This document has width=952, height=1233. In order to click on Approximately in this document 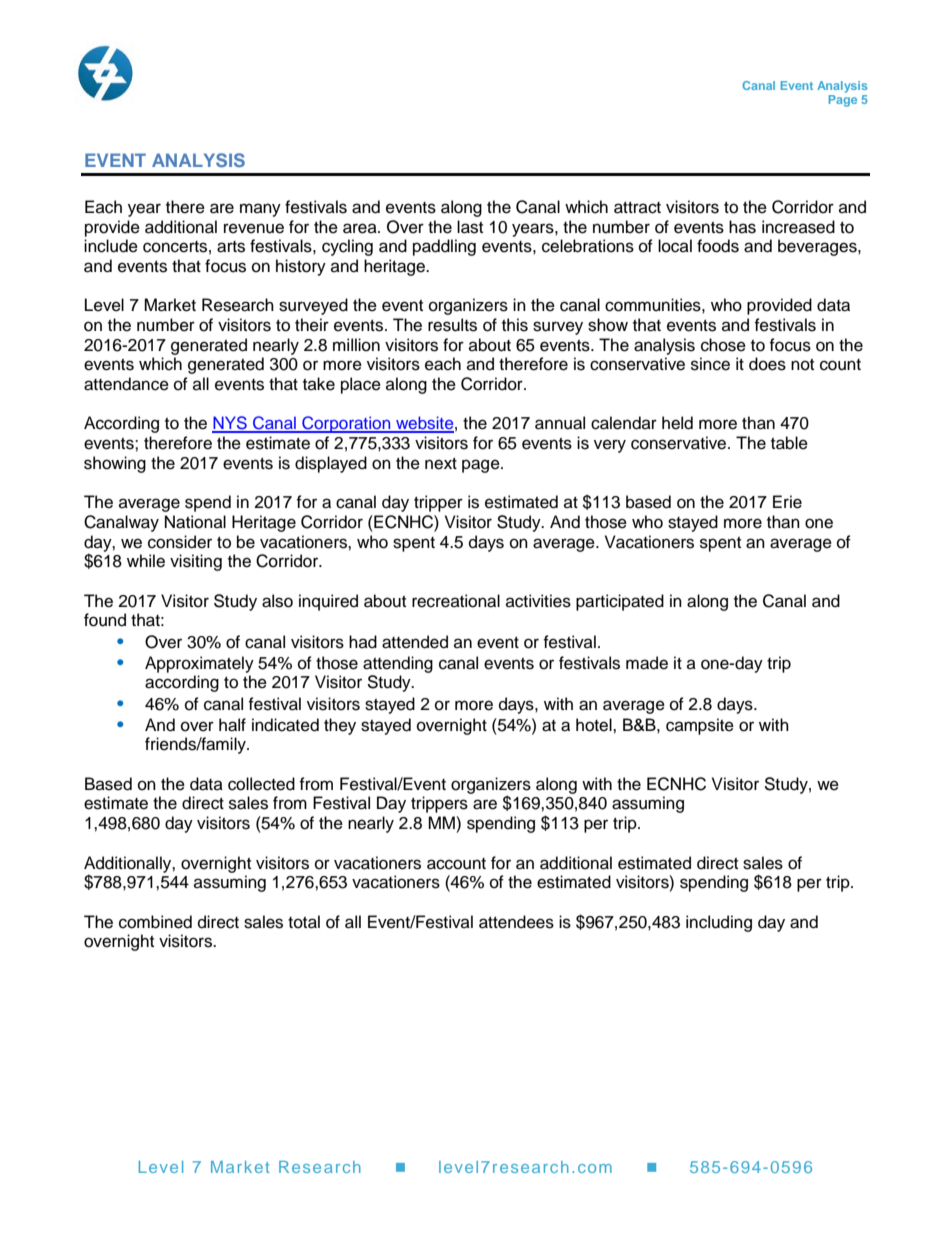, I will do `click(199, 664)`.
